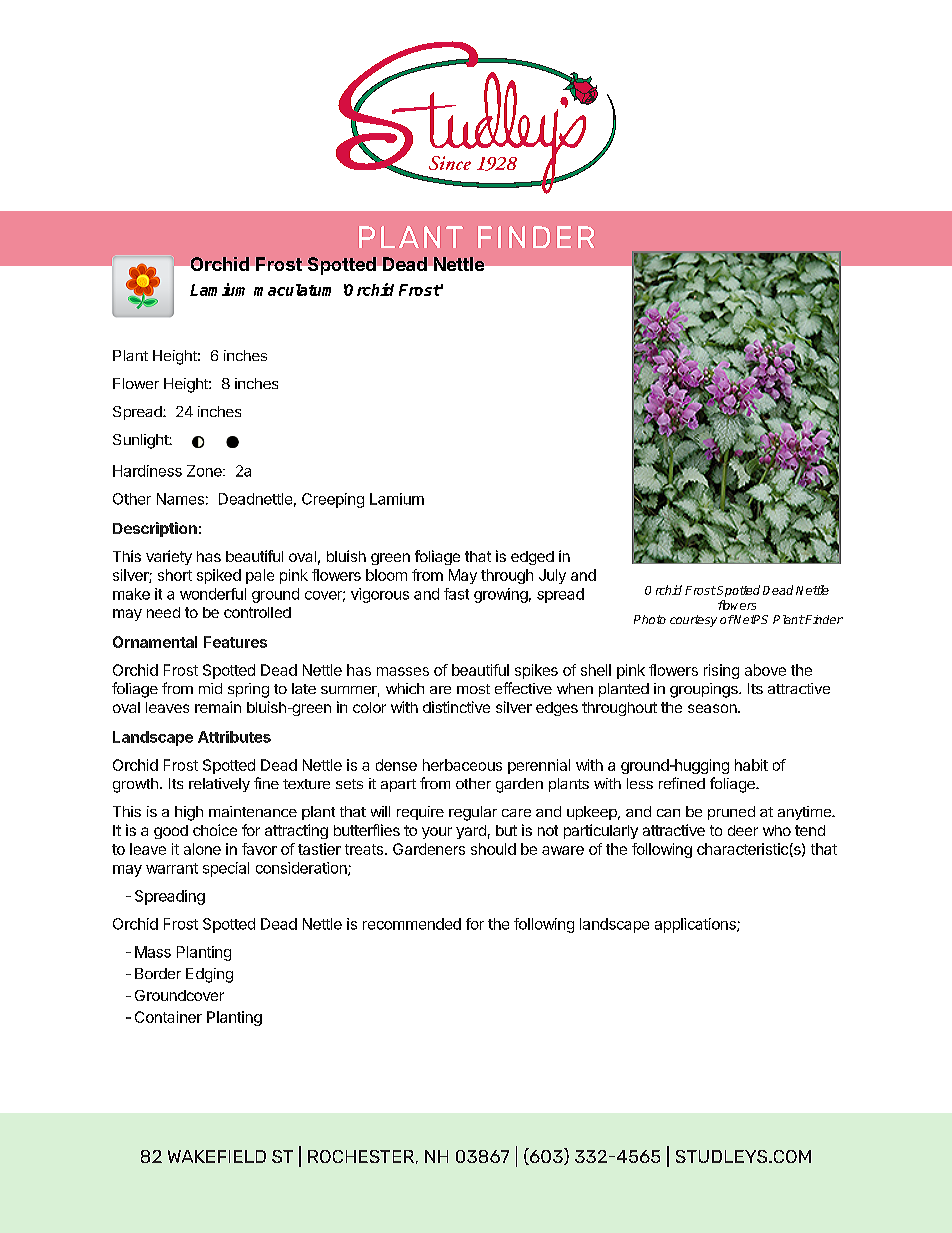 This screenshot has width=952, height=1233. I want to click on pruned, so click(731, 813).
